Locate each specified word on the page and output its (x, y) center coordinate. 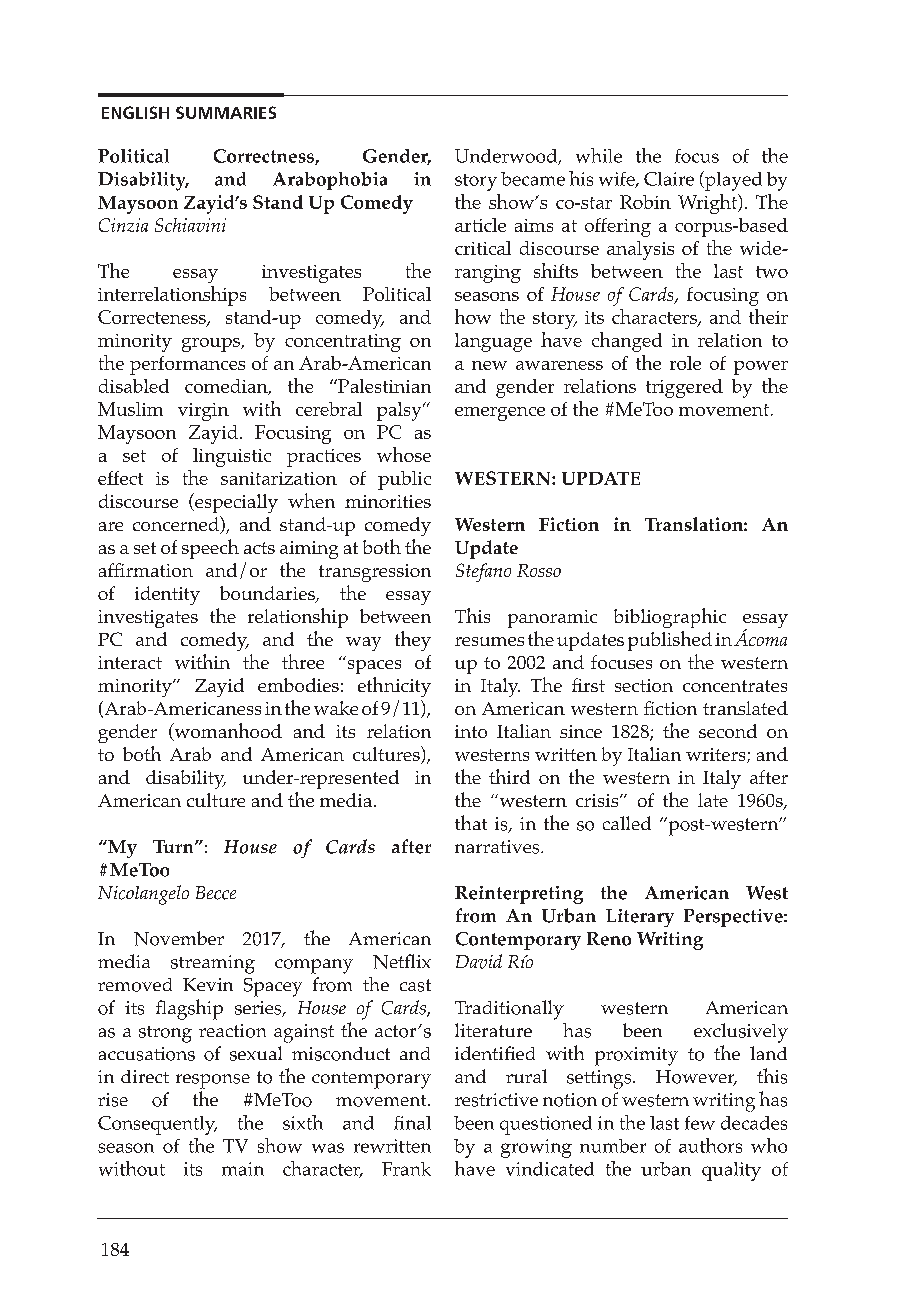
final (412, 1123)
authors (710, 1145)
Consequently (157, 1125)
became (533, 179)
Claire (669, 179)
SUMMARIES (226, 112)
